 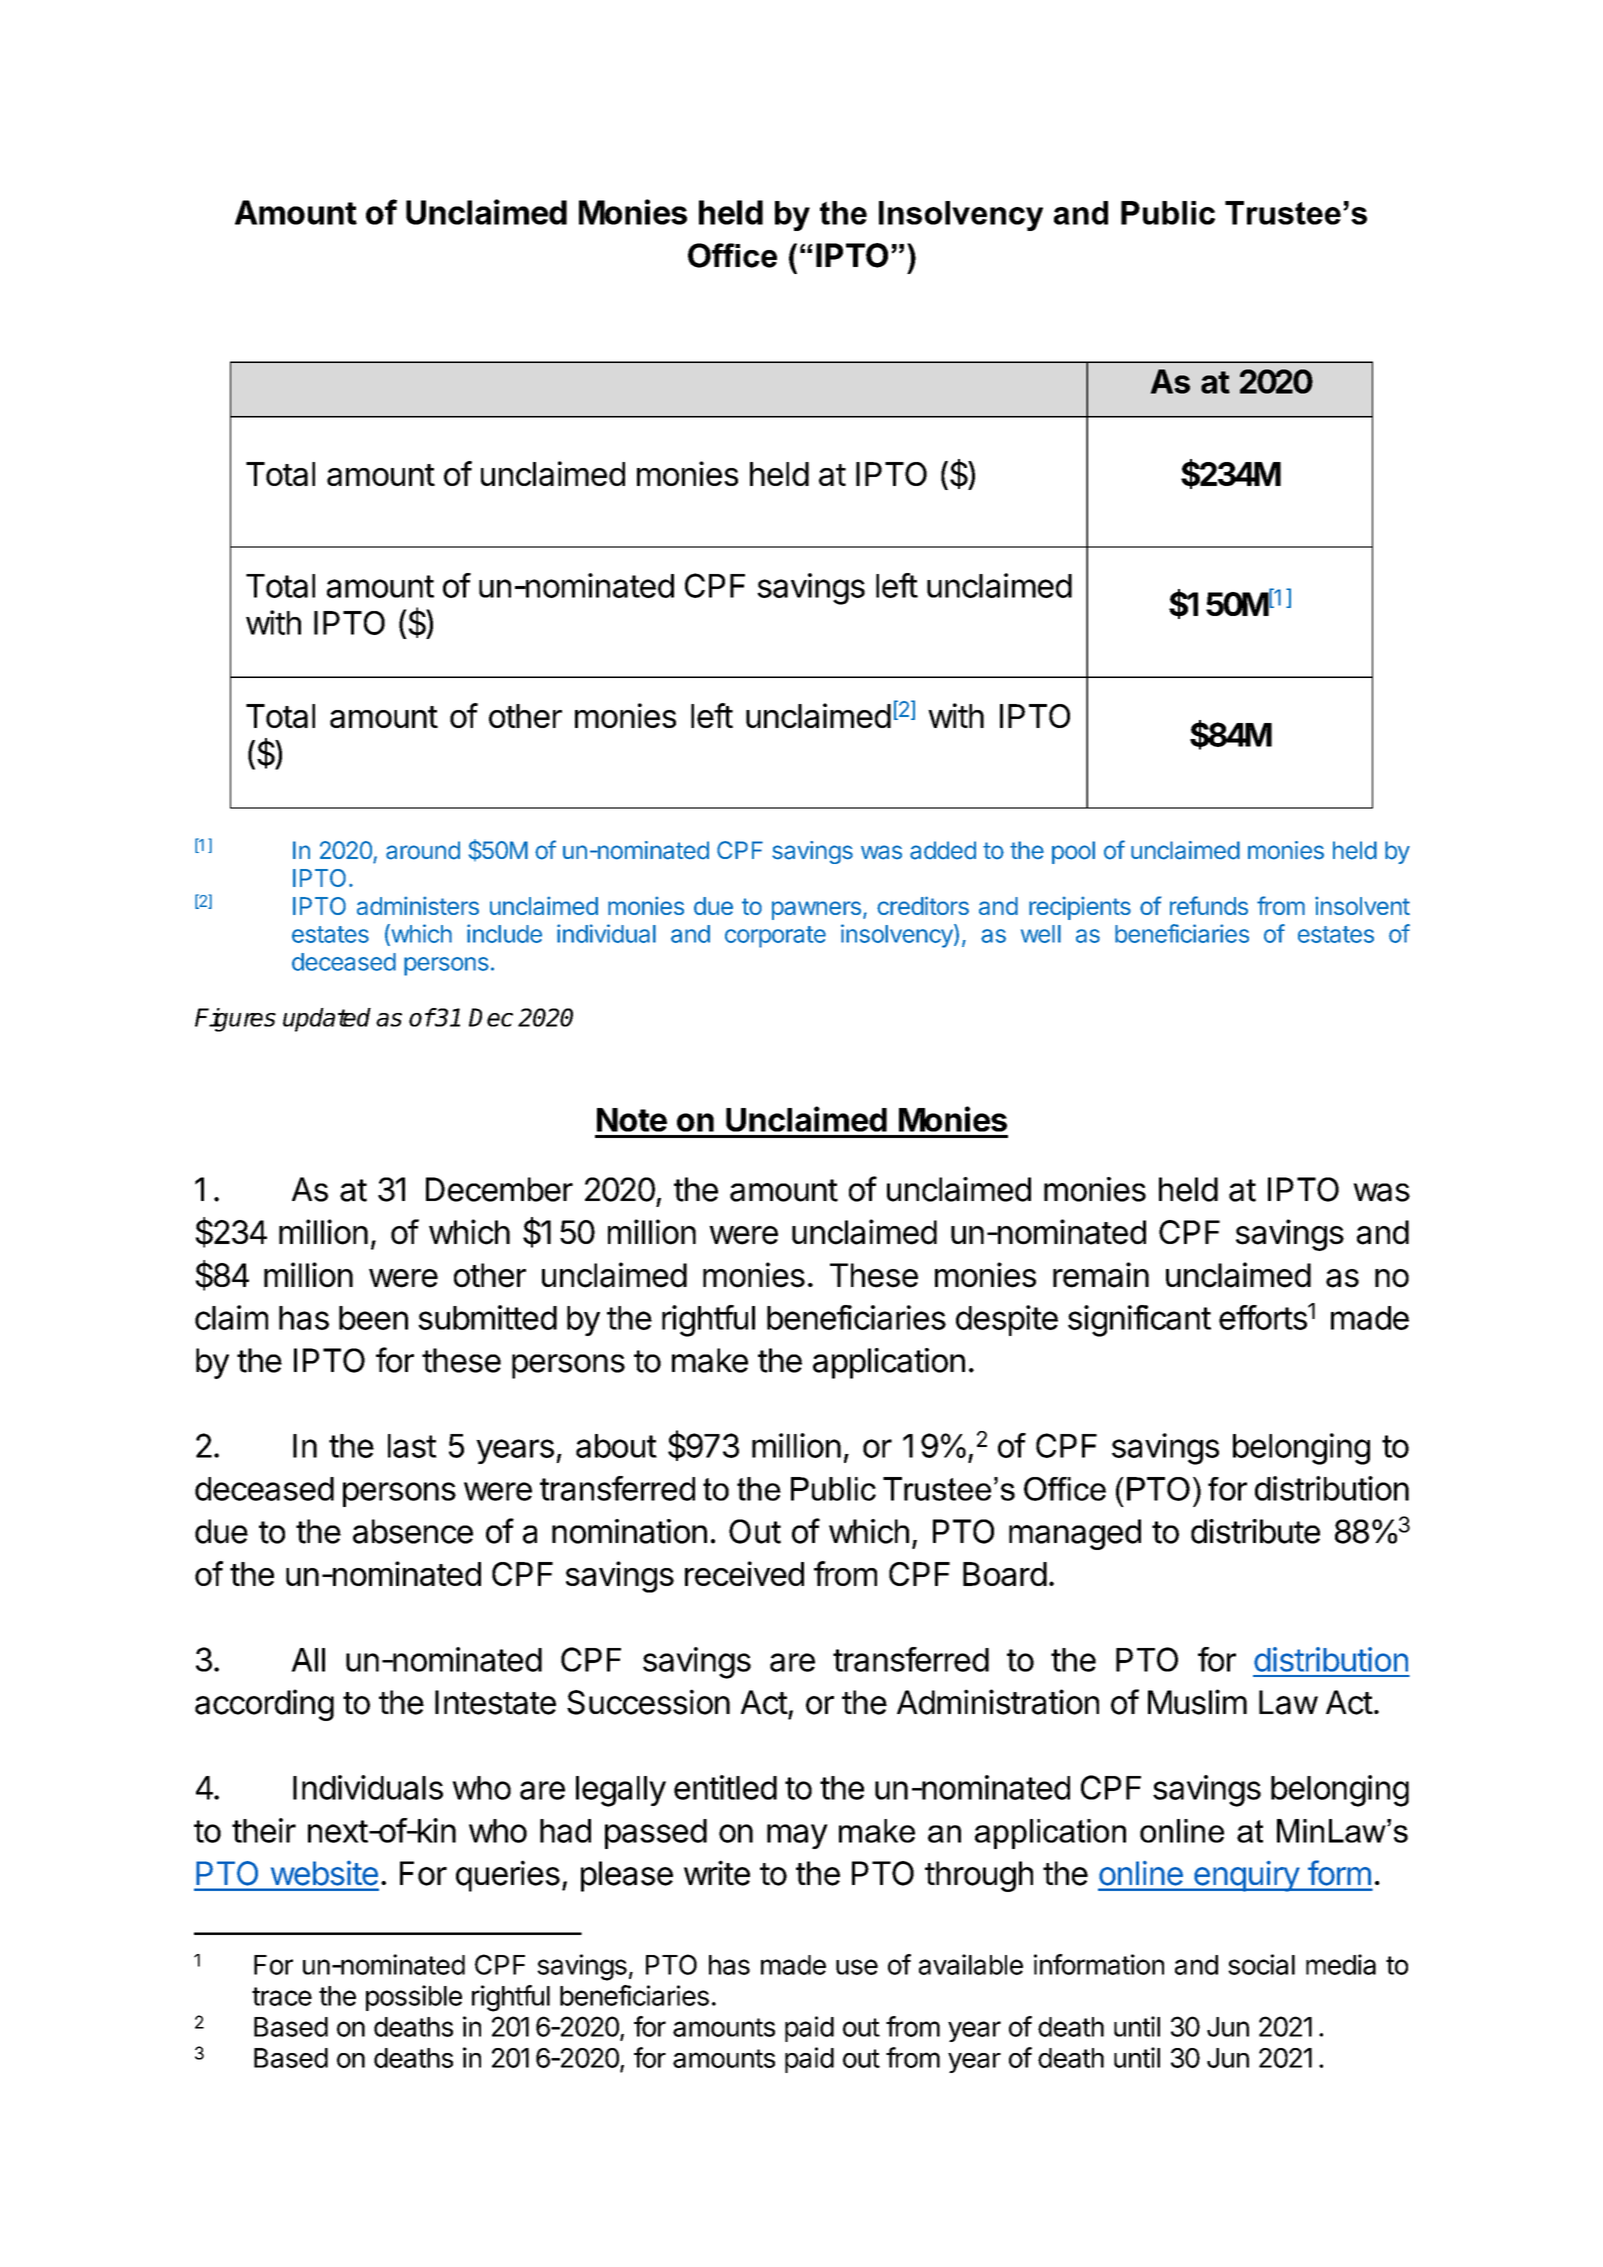 What do you see at coordinates (373, 1318) in the page?
I see `been` at bounding box center [373, 1318].
